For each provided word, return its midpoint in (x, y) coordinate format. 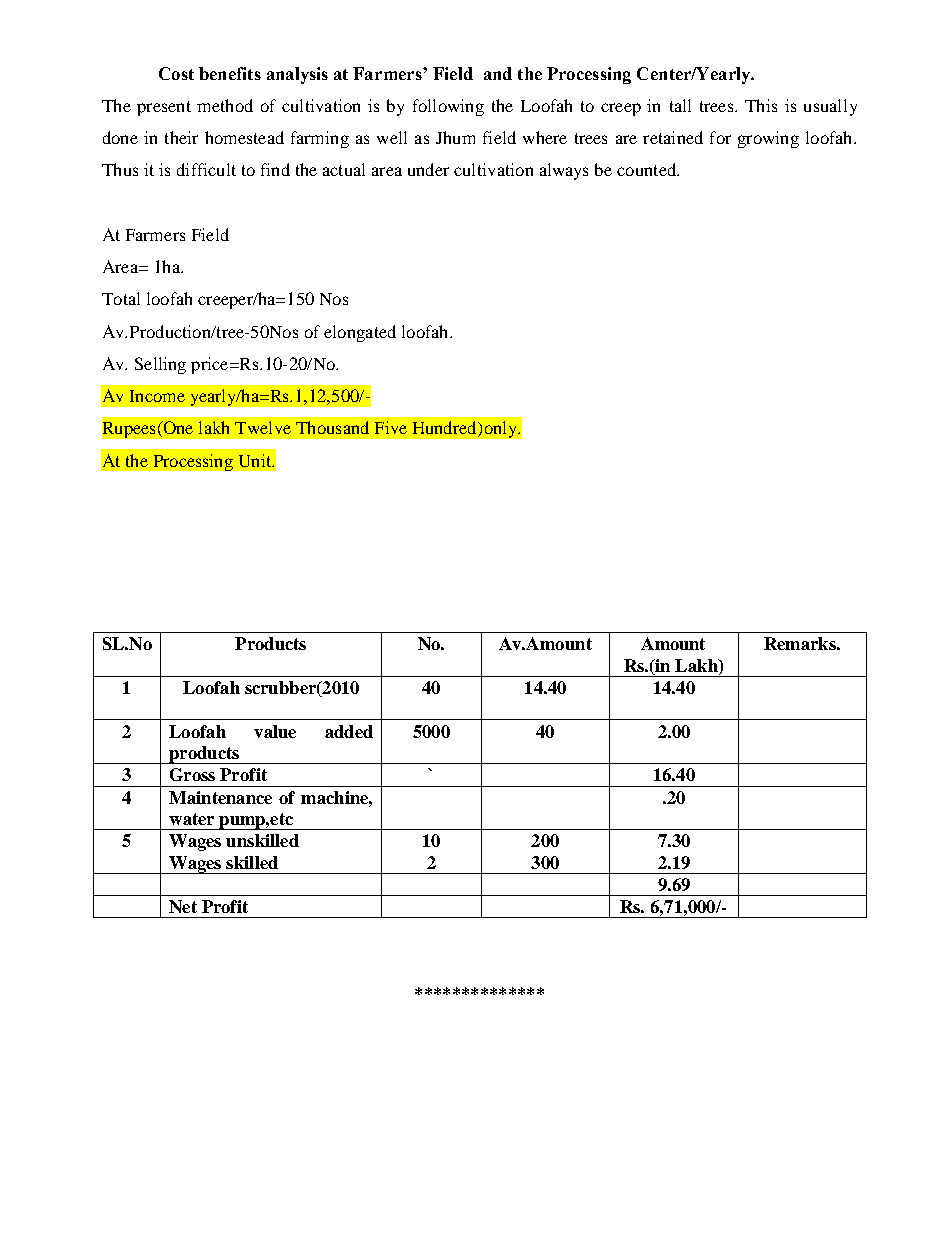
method (225, 105)
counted (648, 169)
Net (183, 906)
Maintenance (220, 797)
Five (391, 427)
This (761, 105)
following (448, 107)
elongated (360, 333)
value (275, 731)
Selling (160, 365)
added (349, 731)
